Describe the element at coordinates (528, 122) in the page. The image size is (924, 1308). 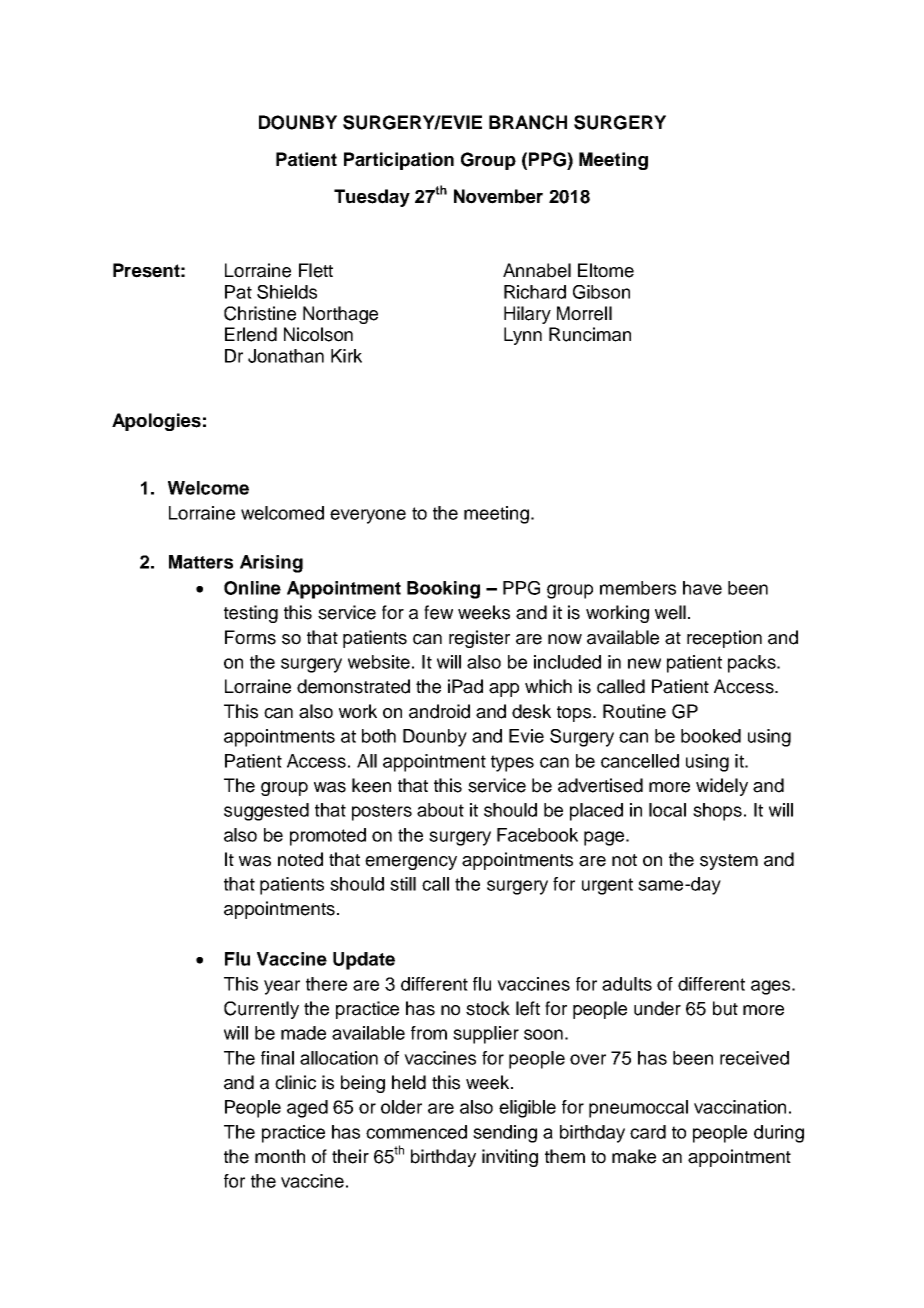
I see `BRANCH` at that location.
